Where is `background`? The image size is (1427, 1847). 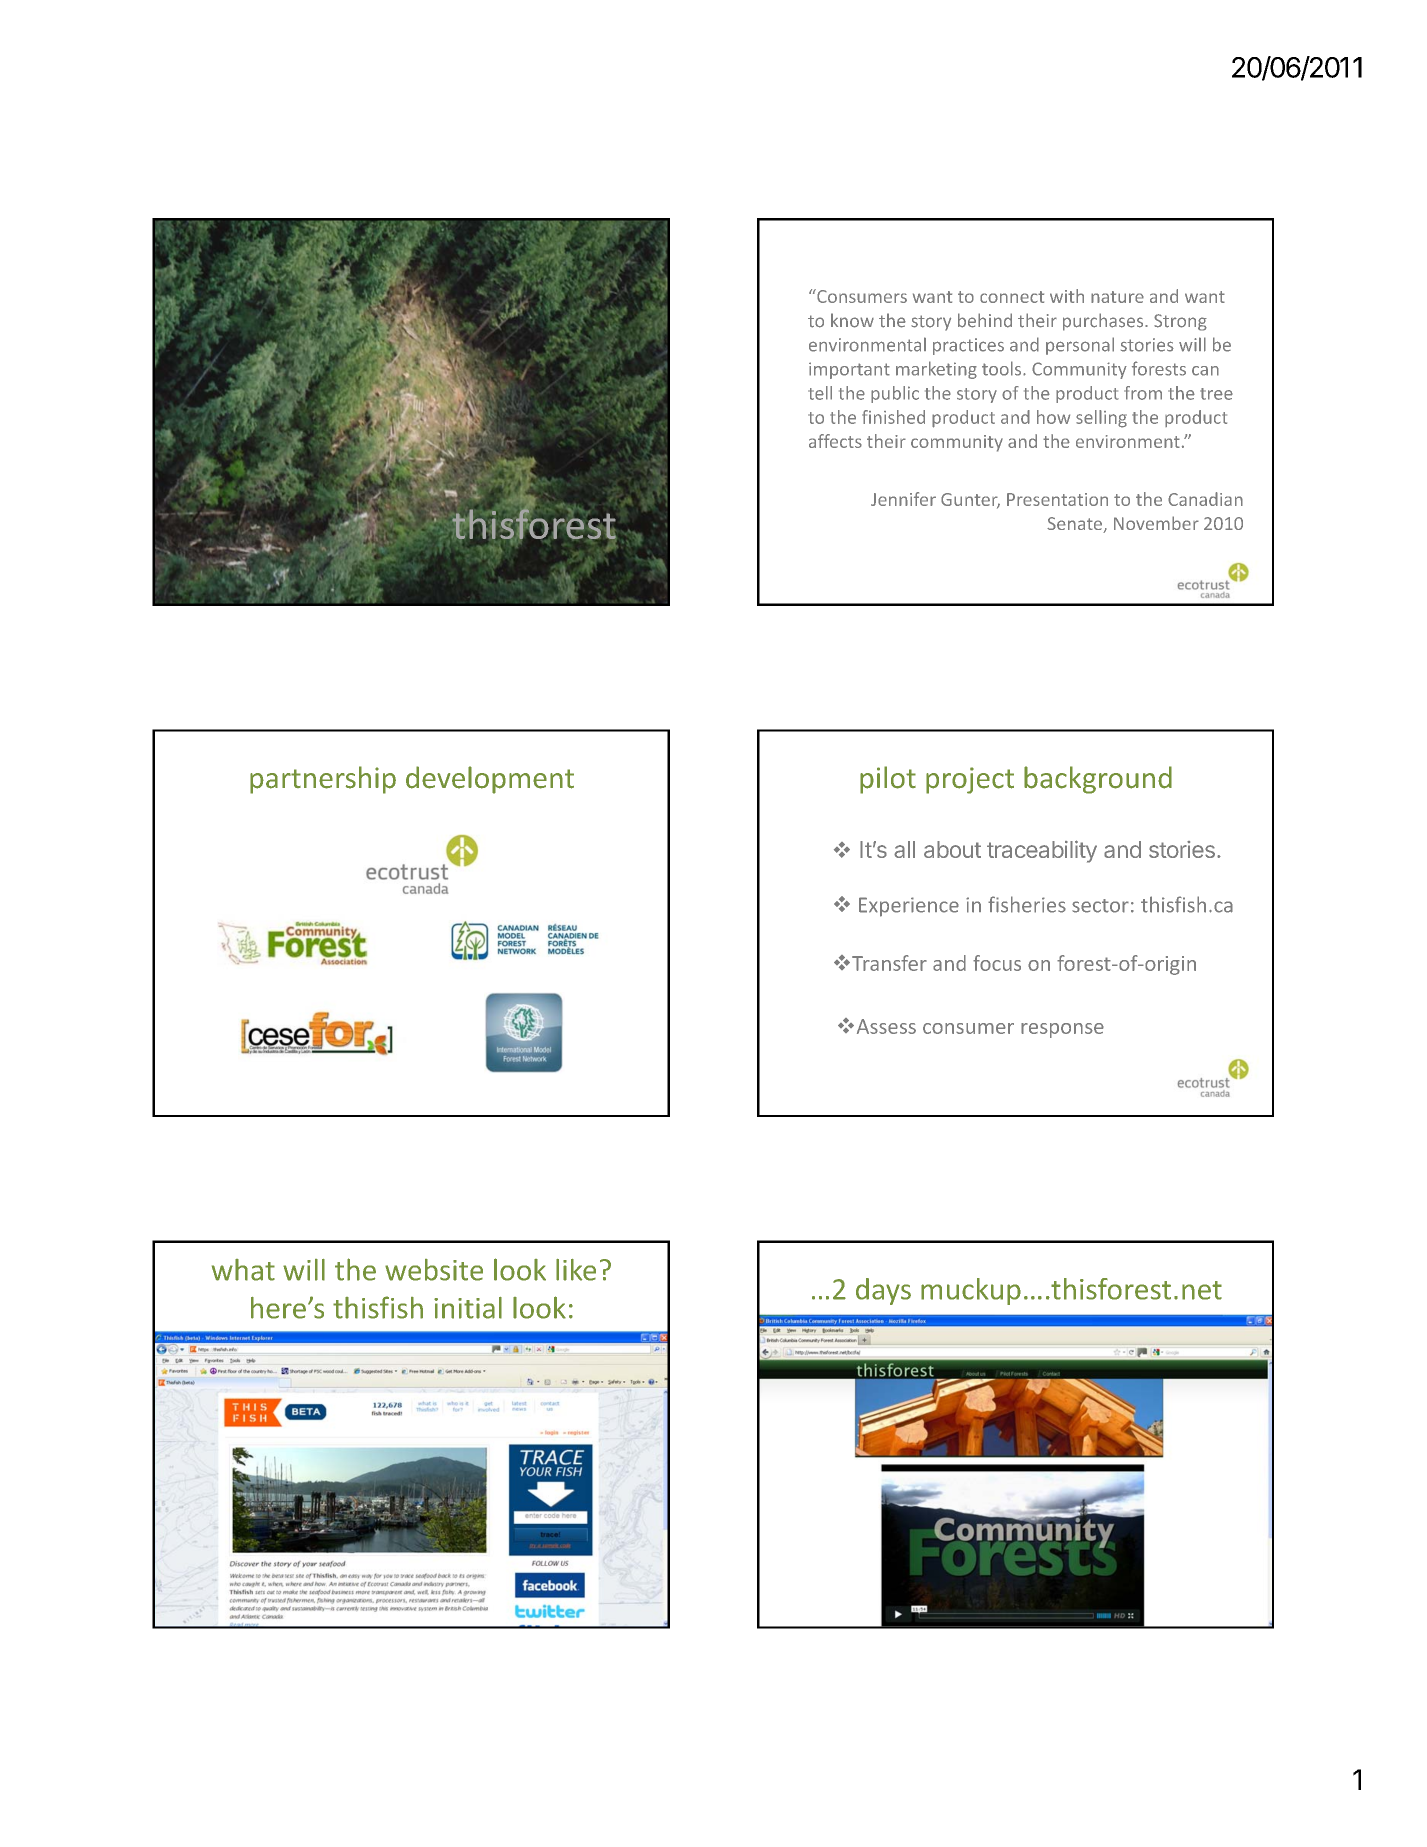
background is located at coordinates (1098, 780).
